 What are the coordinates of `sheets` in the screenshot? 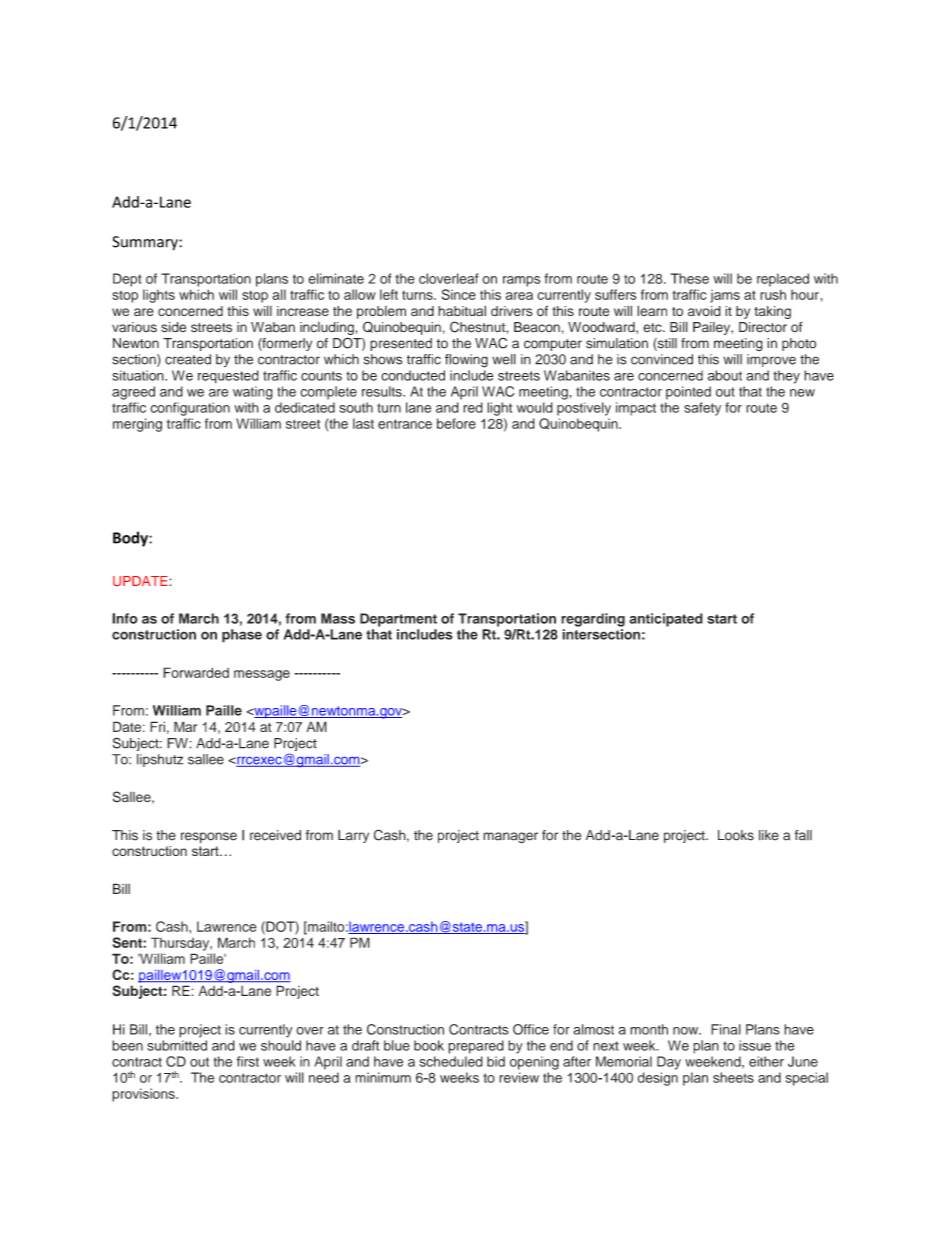 It's located at (733, 1077).
